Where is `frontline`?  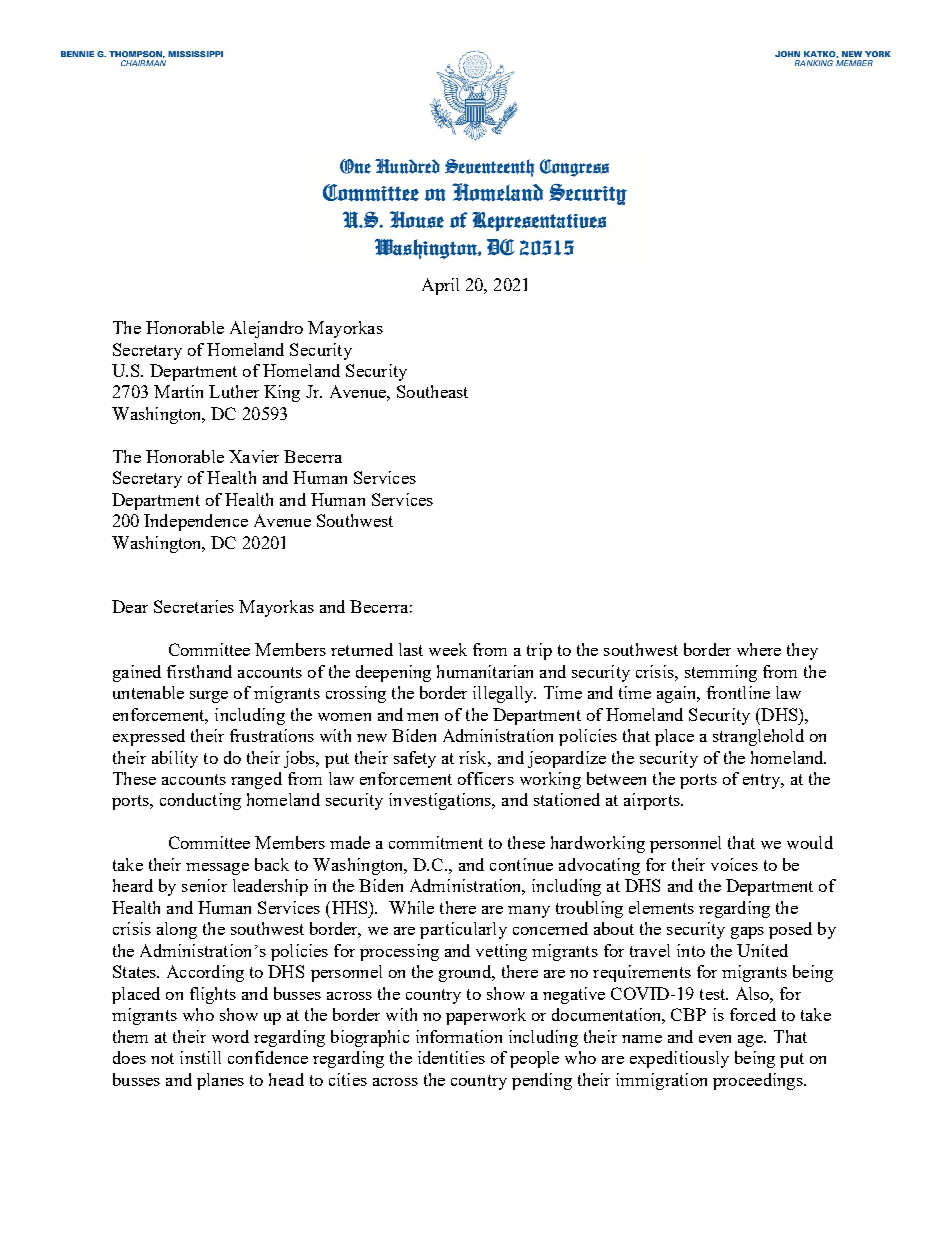
frontline is located at coordinates (738, 692).
